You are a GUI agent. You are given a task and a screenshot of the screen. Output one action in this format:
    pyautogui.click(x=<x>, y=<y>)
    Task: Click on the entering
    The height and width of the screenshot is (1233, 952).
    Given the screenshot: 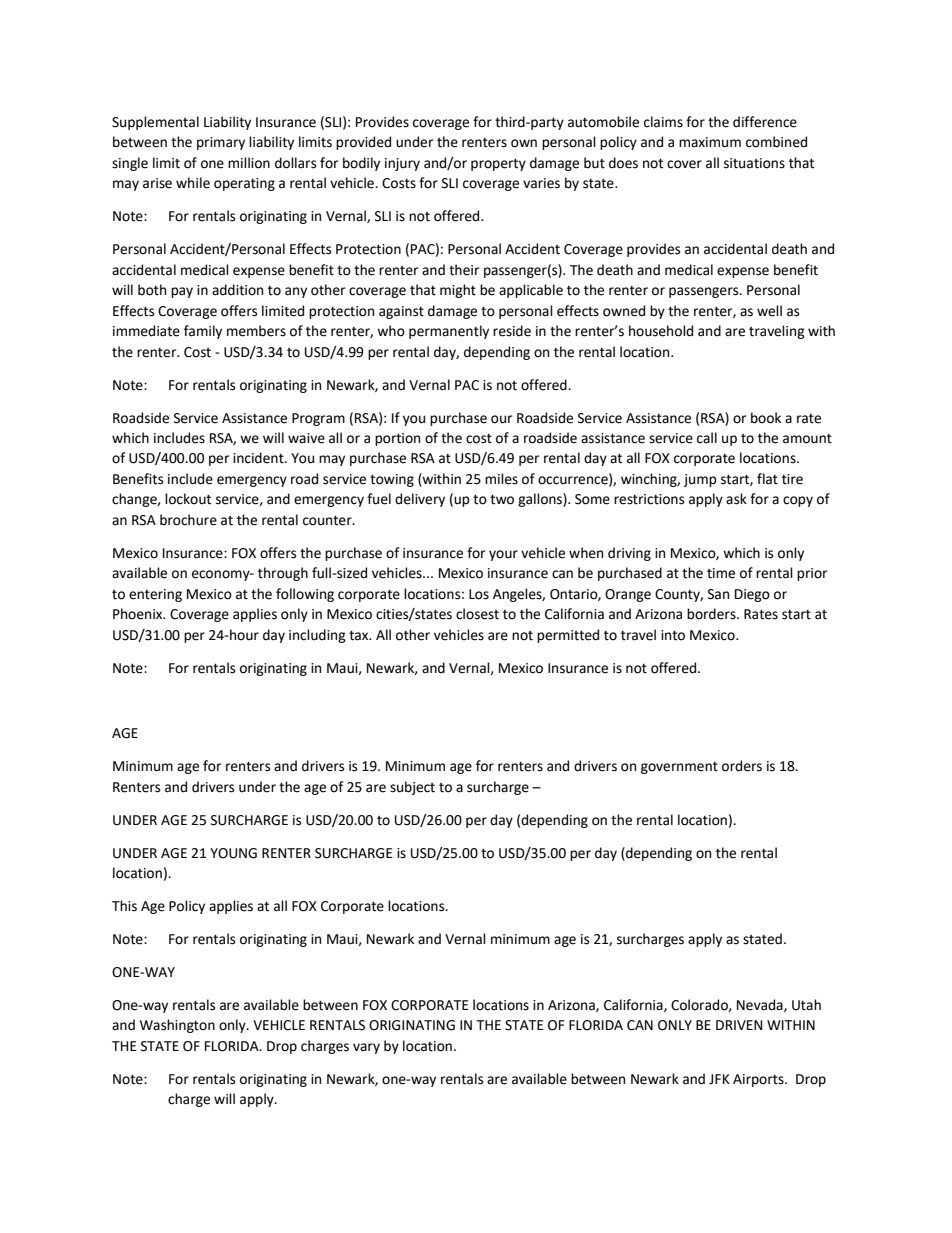 What is the action you would take?
    pyautogui.click(x=155, y=595)
